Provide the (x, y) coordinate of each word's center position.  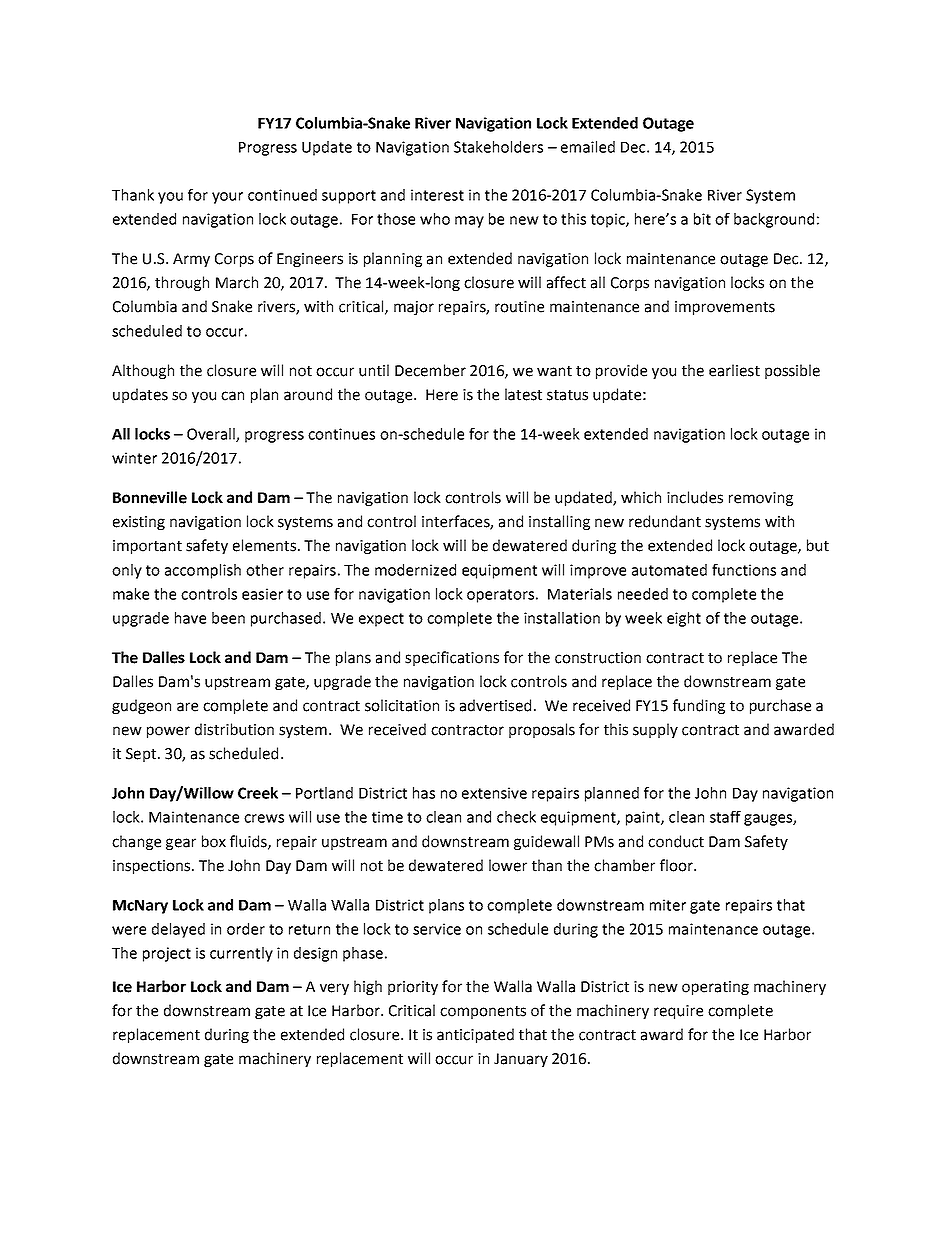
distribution (234, 729)
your (227, 198)
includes (695, 497)
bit (702, 219)
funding (699, 706)
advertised (495, 705)
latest (523, 394)
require (678, 1012)
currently (241, 954)
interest (437, 195)
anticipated (475, 1035)
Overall (212, 435)
